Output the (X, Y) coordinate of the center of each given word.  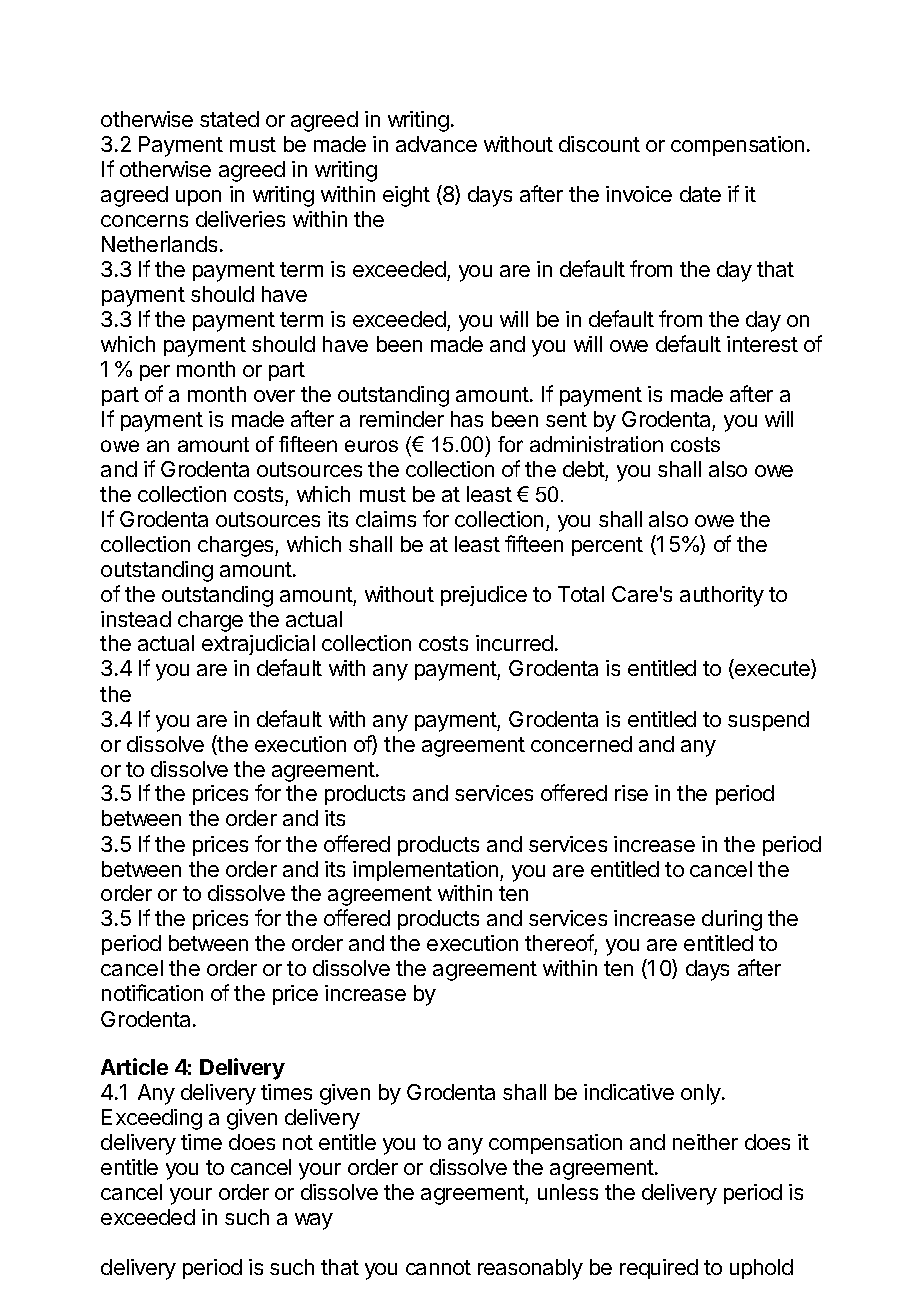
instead (136, 619)
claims (386, 519)
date (700, 194)
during (732, 920)
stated (229, 119)
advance (436, 144)
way (314, 1221)
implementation (427, 871)
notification (152, 992)
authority (722, 596)
